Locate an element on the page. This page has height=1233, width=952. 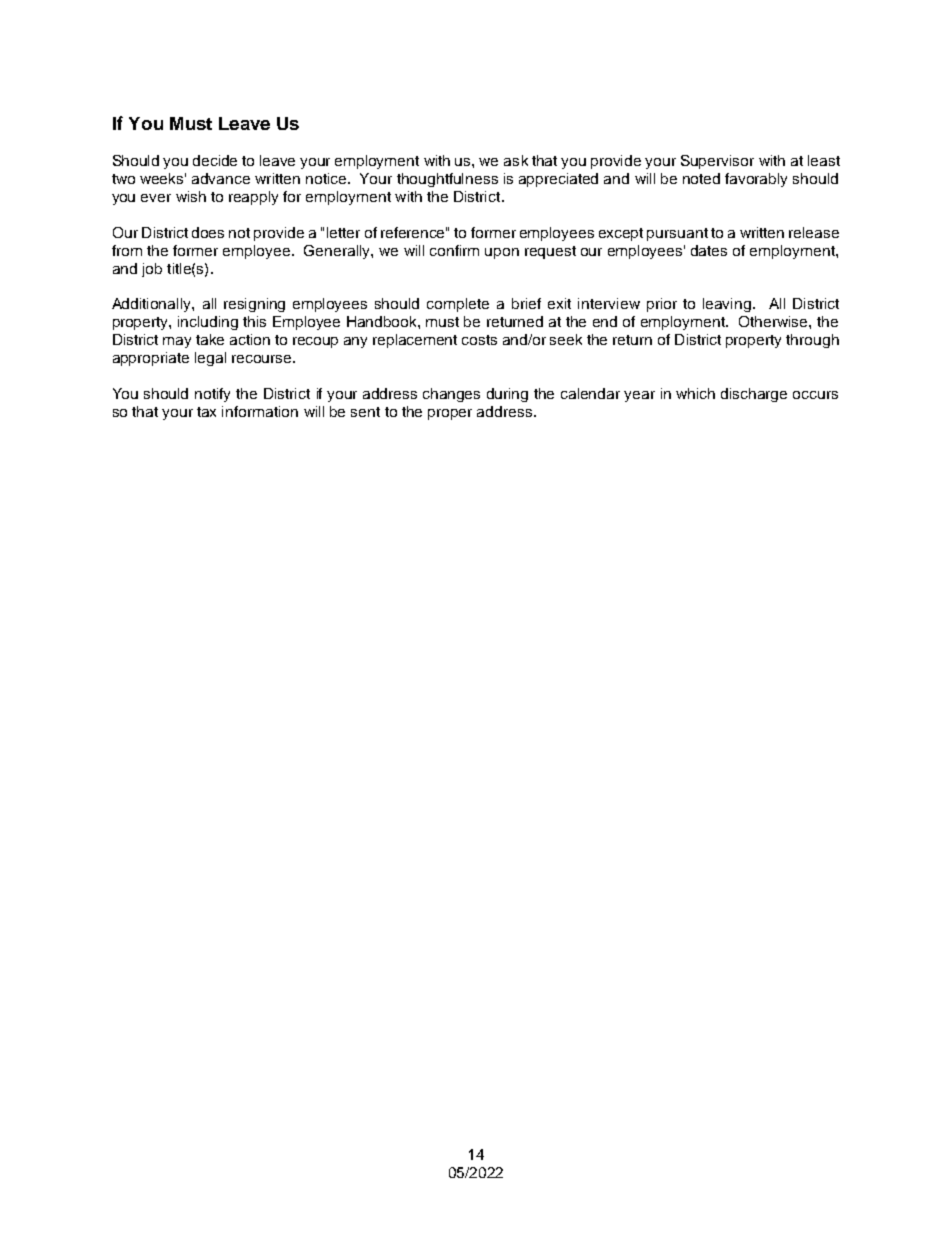
upon is located at coordinates (502, 253).
